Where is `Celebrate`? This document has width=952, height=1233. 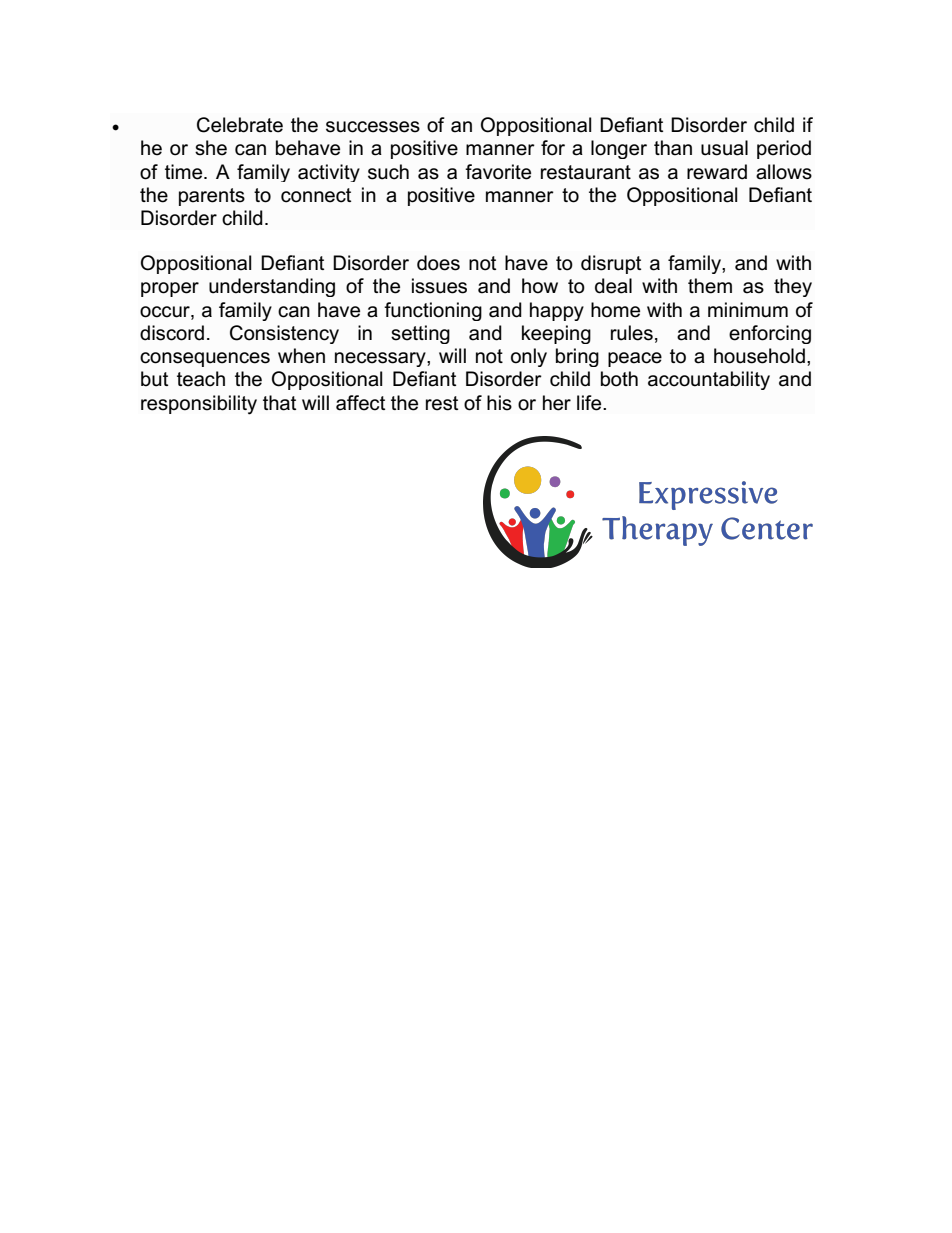
Celebrate is located at coordinates (240, 125).
